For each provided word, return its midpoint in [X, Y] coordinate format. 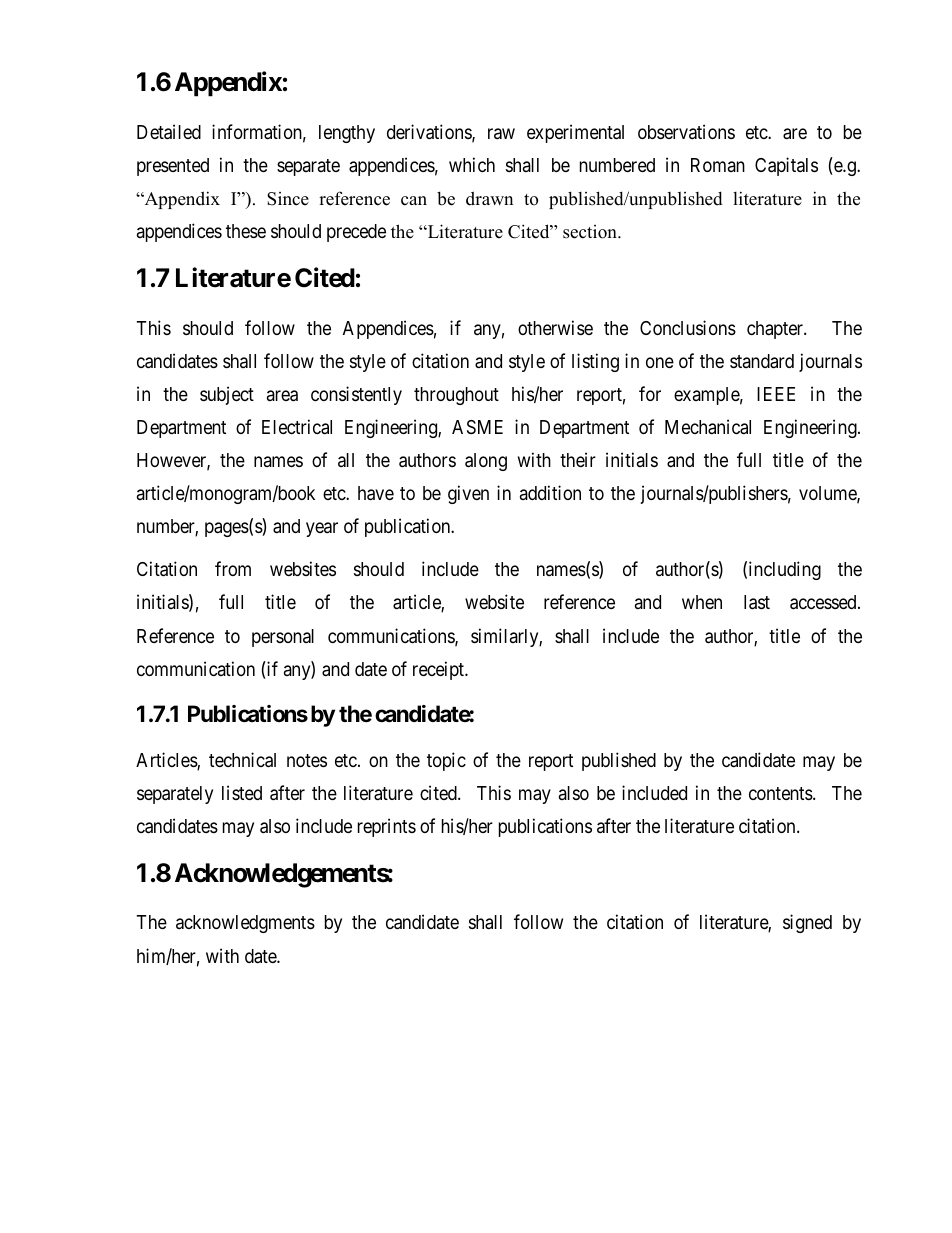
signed [807, 923]
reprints [387, 827]
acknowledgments [245, 924]
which [472, 164]
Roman [718, 165]
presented [173, 167]
